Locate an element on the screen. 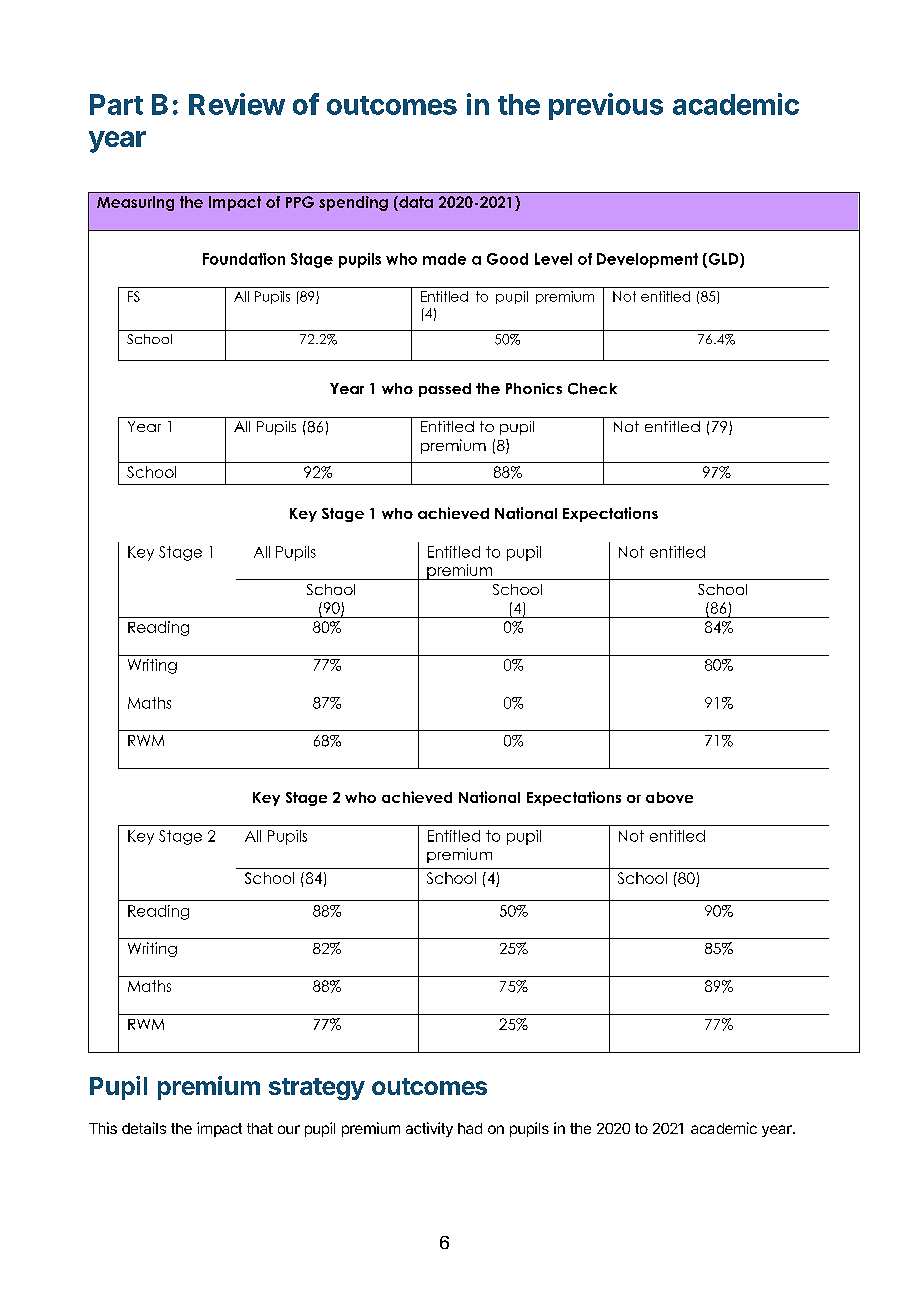  Check is located at coordinates (592, 389).
